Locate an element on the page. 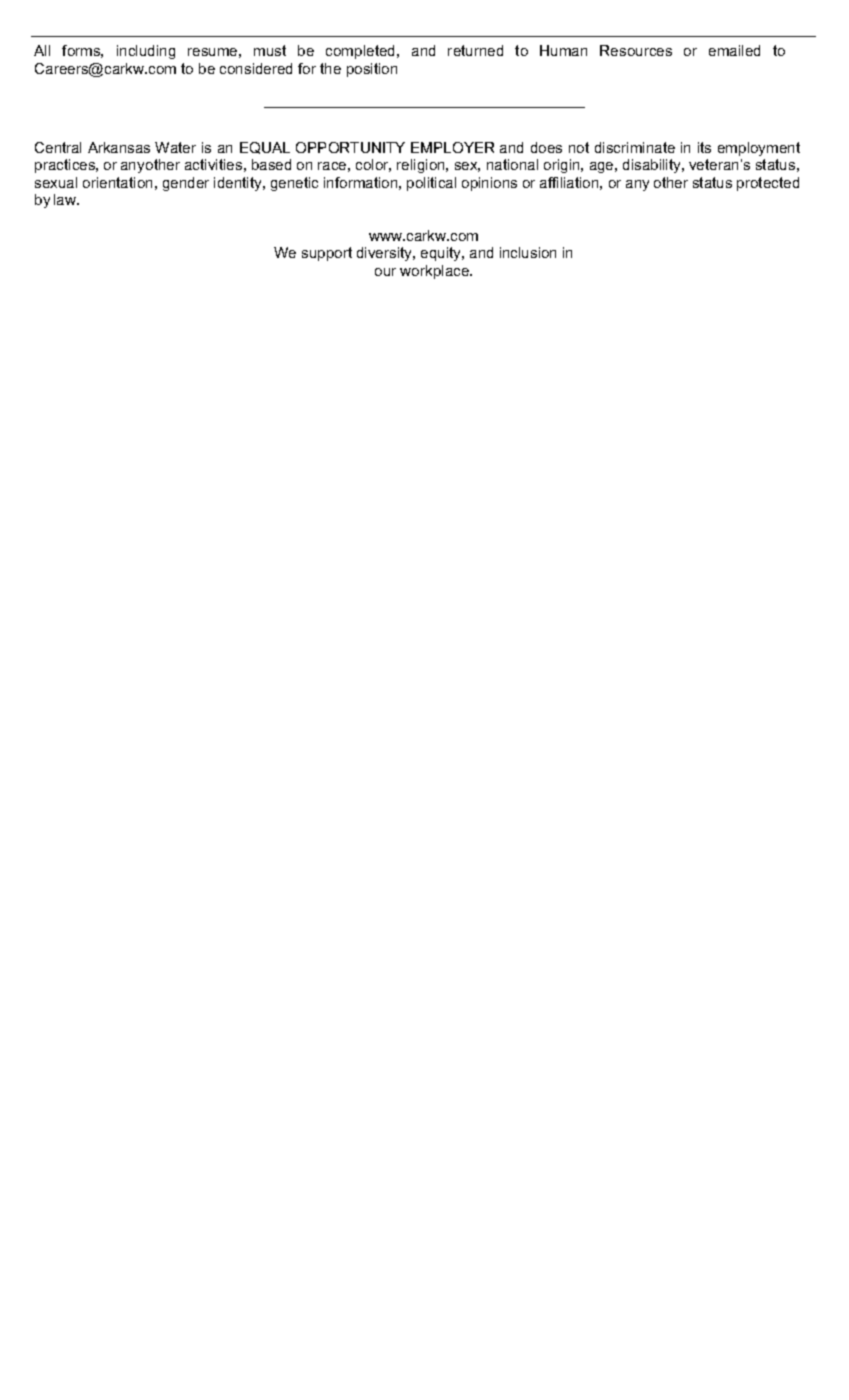 Image resolution: width=849 pixels, height=1400 pixels. position is located at coordinates (372, 70).
